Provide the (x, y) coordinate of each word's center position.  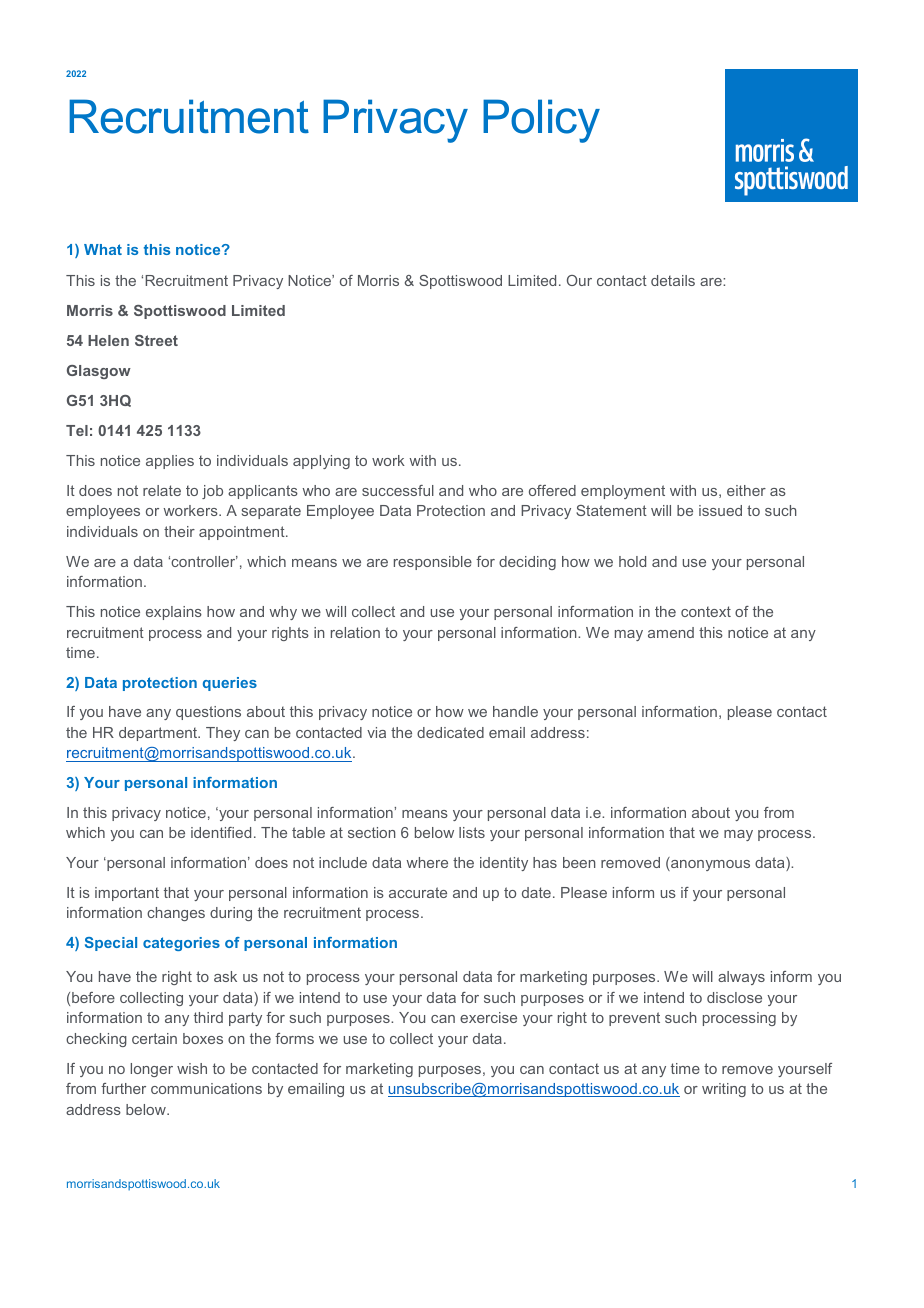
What (103, 249)
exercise (488, 1017)
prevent (634, 1019)
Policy (541, 121)
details (673, 280)
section (371, 832)
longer (152, 1070)
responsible (433, 563)
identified (221, 832)
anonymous (709, 865)
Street (156, 340)
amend (671, 632)
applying (321, 462)
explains (174, 613)
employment (623, 492)
